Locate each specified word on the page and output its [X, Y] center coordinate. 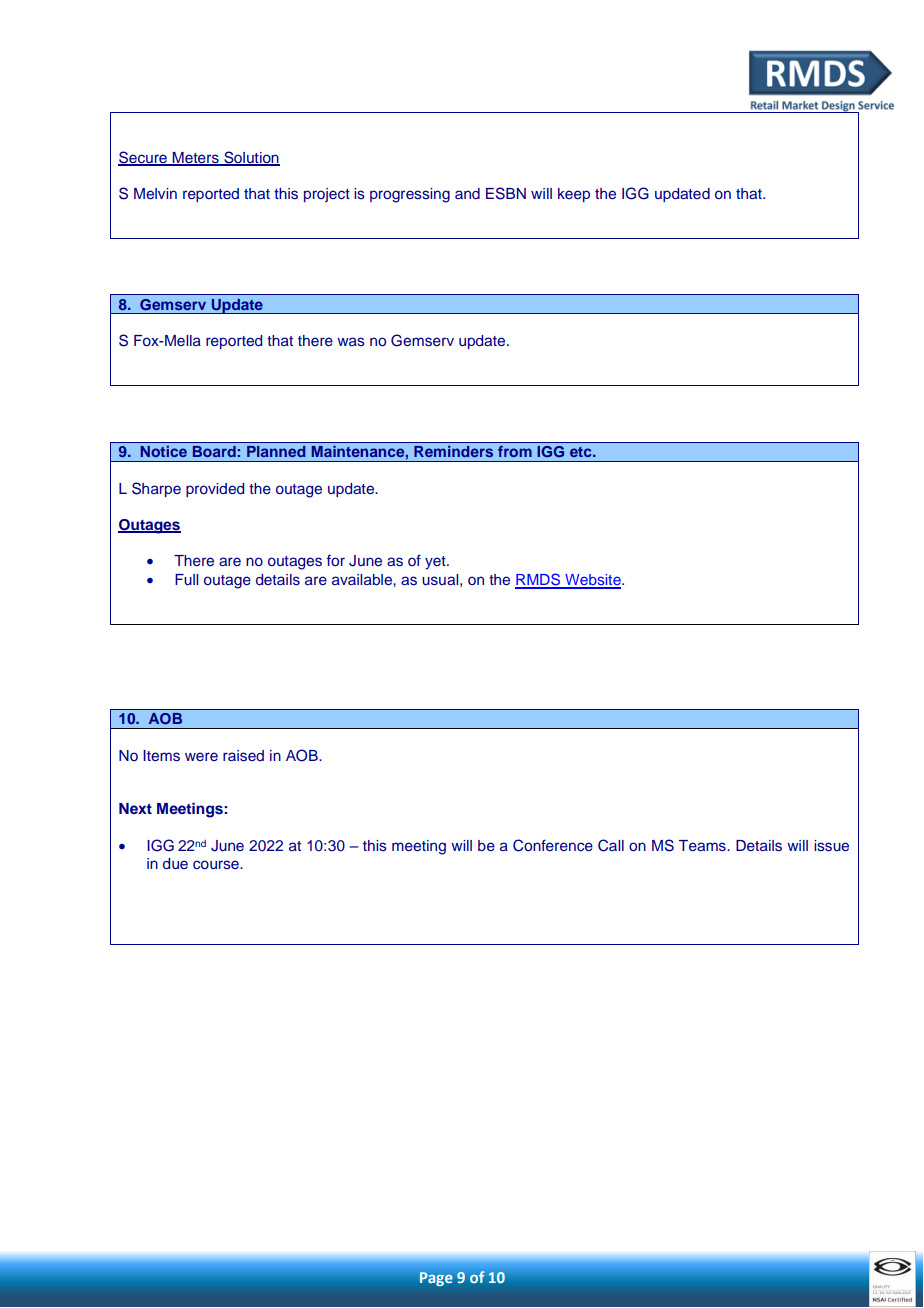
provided [215, 490]
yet [436, 563]
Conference [553, 845]
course [217, 864]
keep [574, 195]
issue [831, 846]
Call [611, 845]
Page [436, 1279]
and [467, 193]
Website [593, 581]
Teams [703, 846]
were [201, 756]
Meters [196, 159]
